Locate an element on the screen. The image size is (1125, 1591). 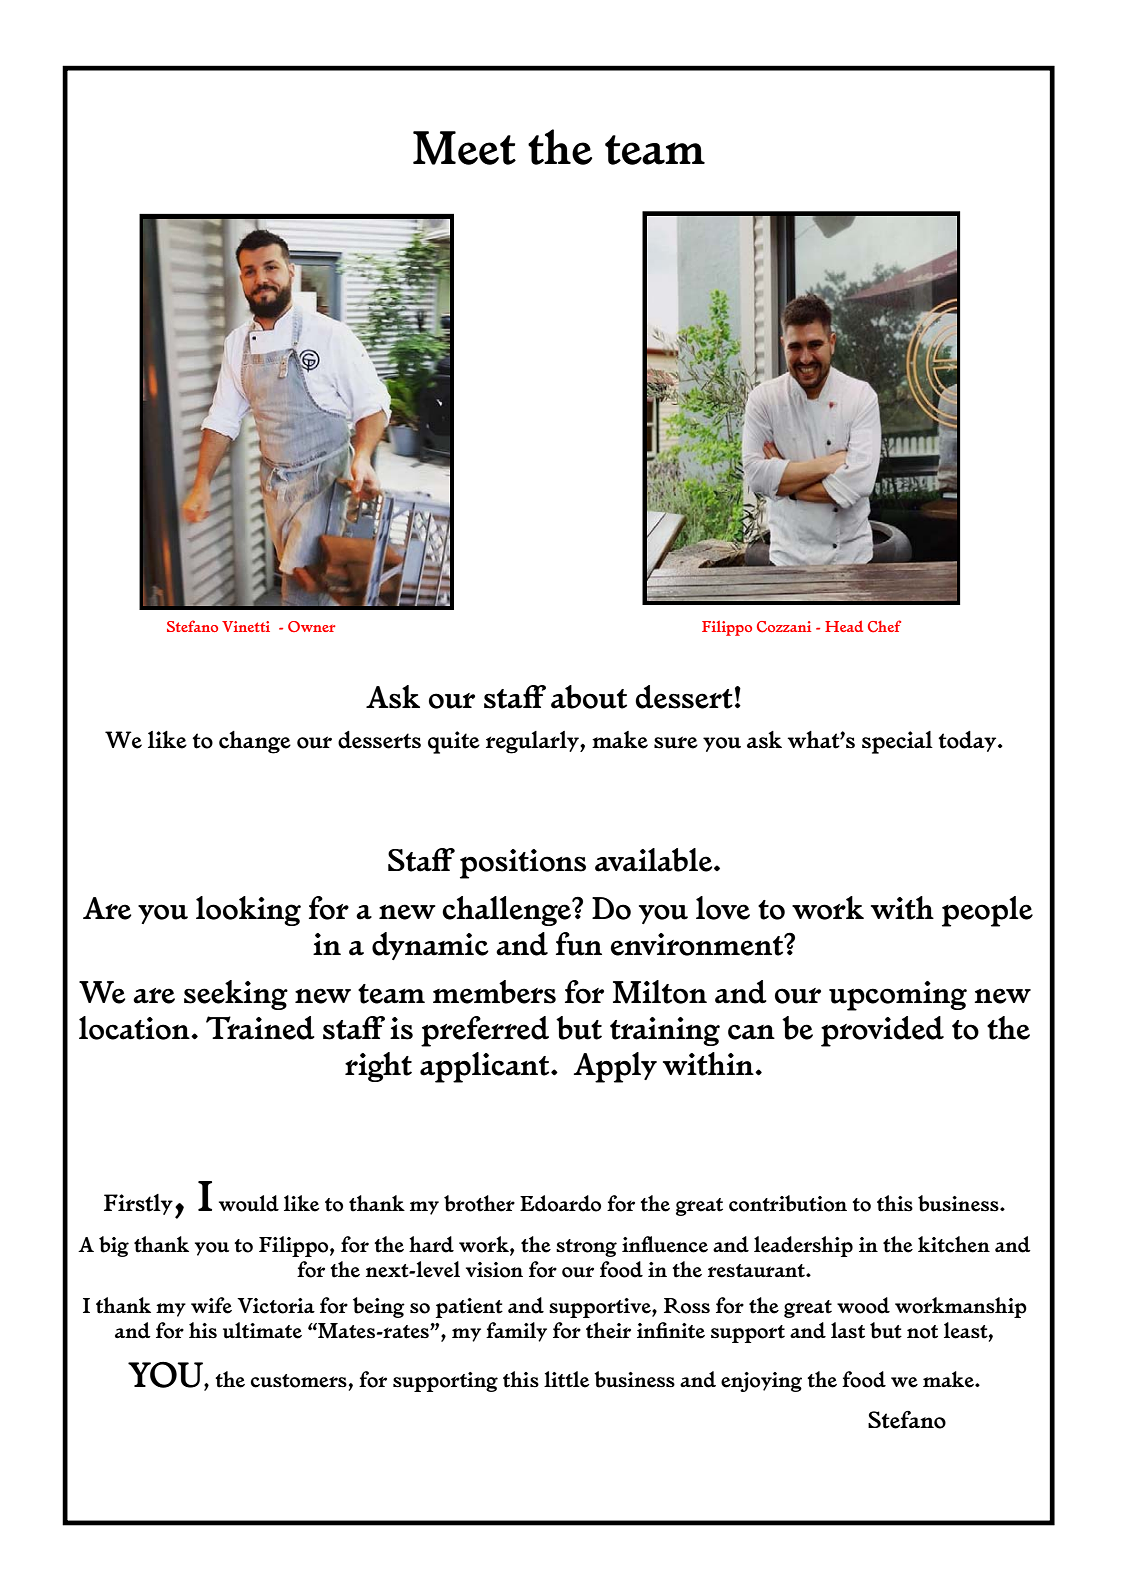
Owner is located at coordinates (312, 626).
